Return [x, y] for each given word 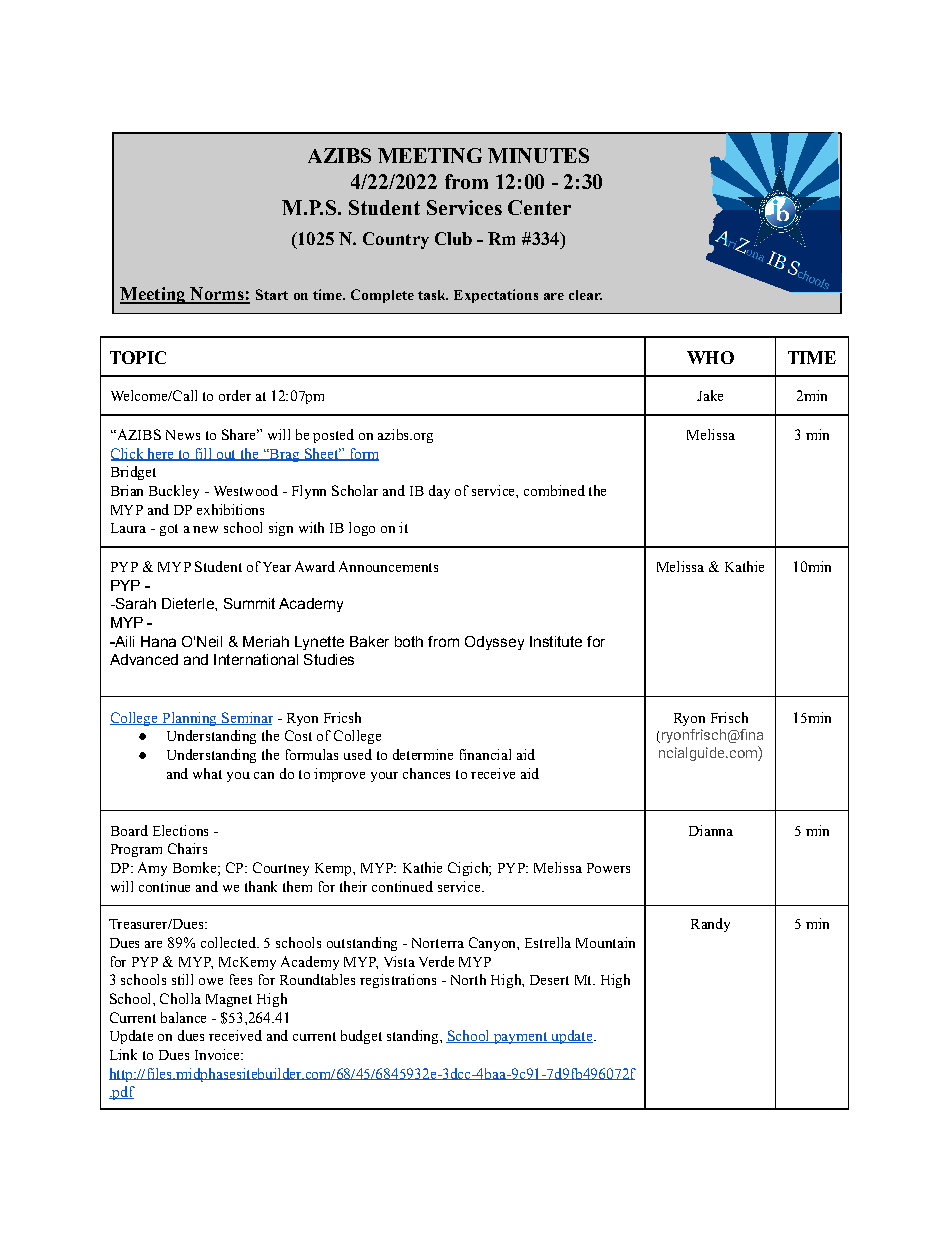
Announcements [388, 566]
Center [539, 207]
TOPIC [138, 357]
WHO [710, 357]
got [169, 530]
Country [396, 240]
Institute [556, 641]
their [353, 886]
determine [423, 754]
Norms [217, 295]
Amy [152, 869]
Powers [608, 868]
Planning [189, 719]
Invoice [218, 1054]
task [433, 295]
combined [554, 490]
